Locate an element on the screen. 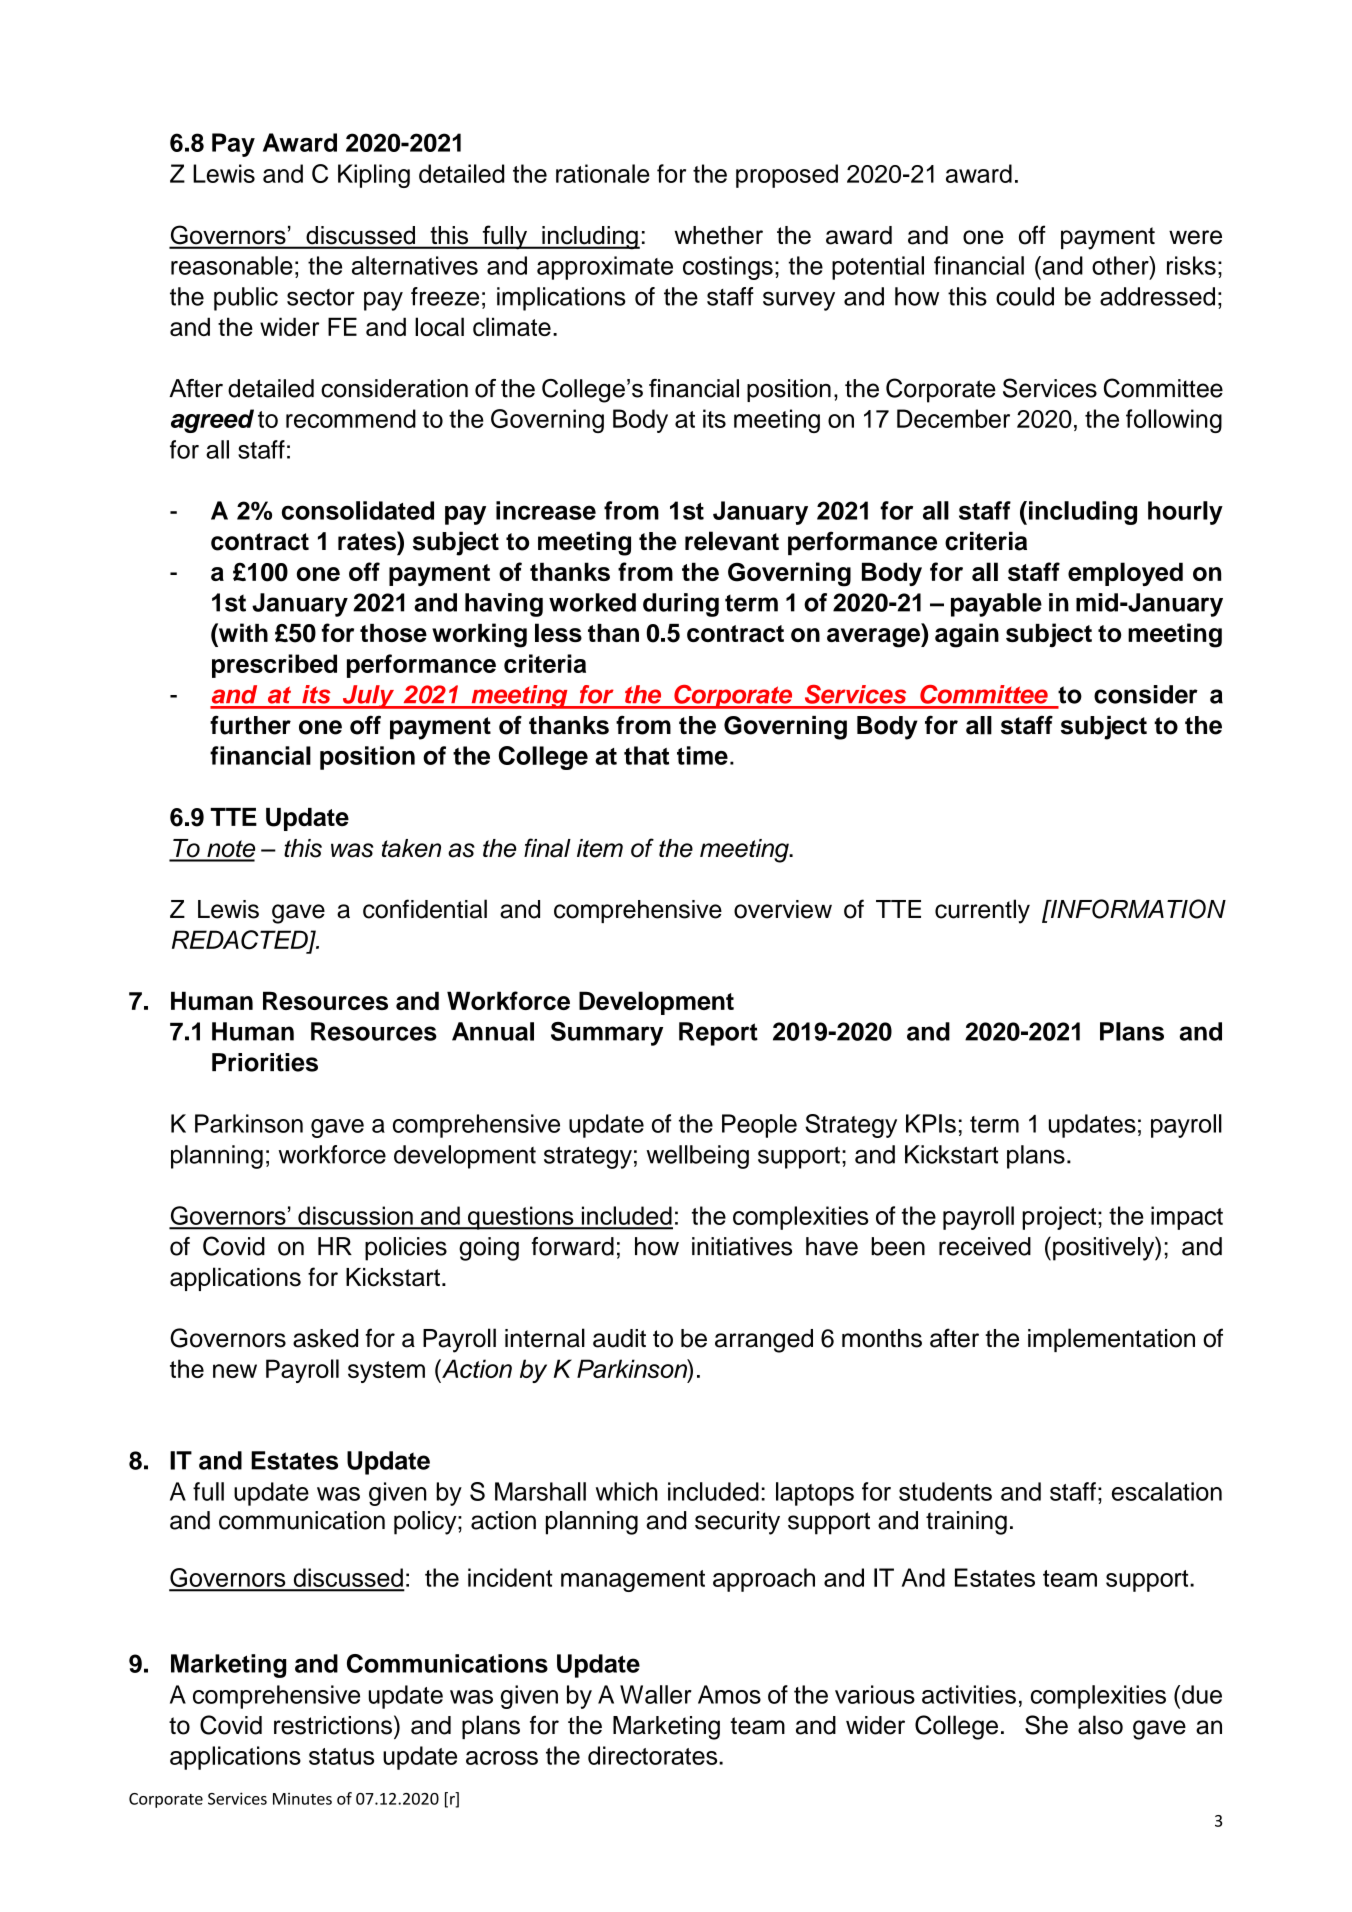 The height and width of the screenshot is (1912, 1352). REDACTED is located at coordinates (241, 941).
